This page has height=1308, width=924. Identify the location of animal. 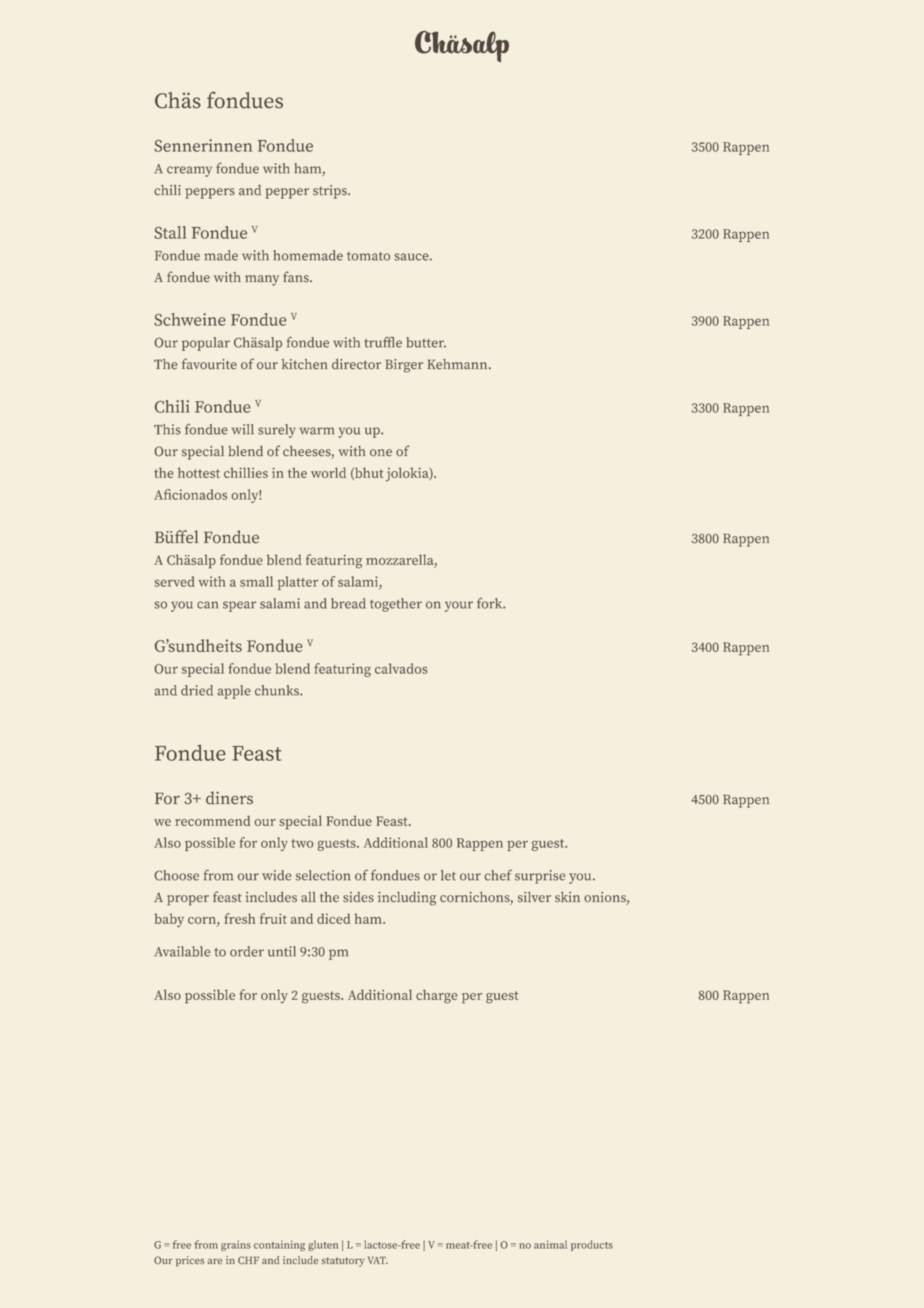
(550, 1244).
